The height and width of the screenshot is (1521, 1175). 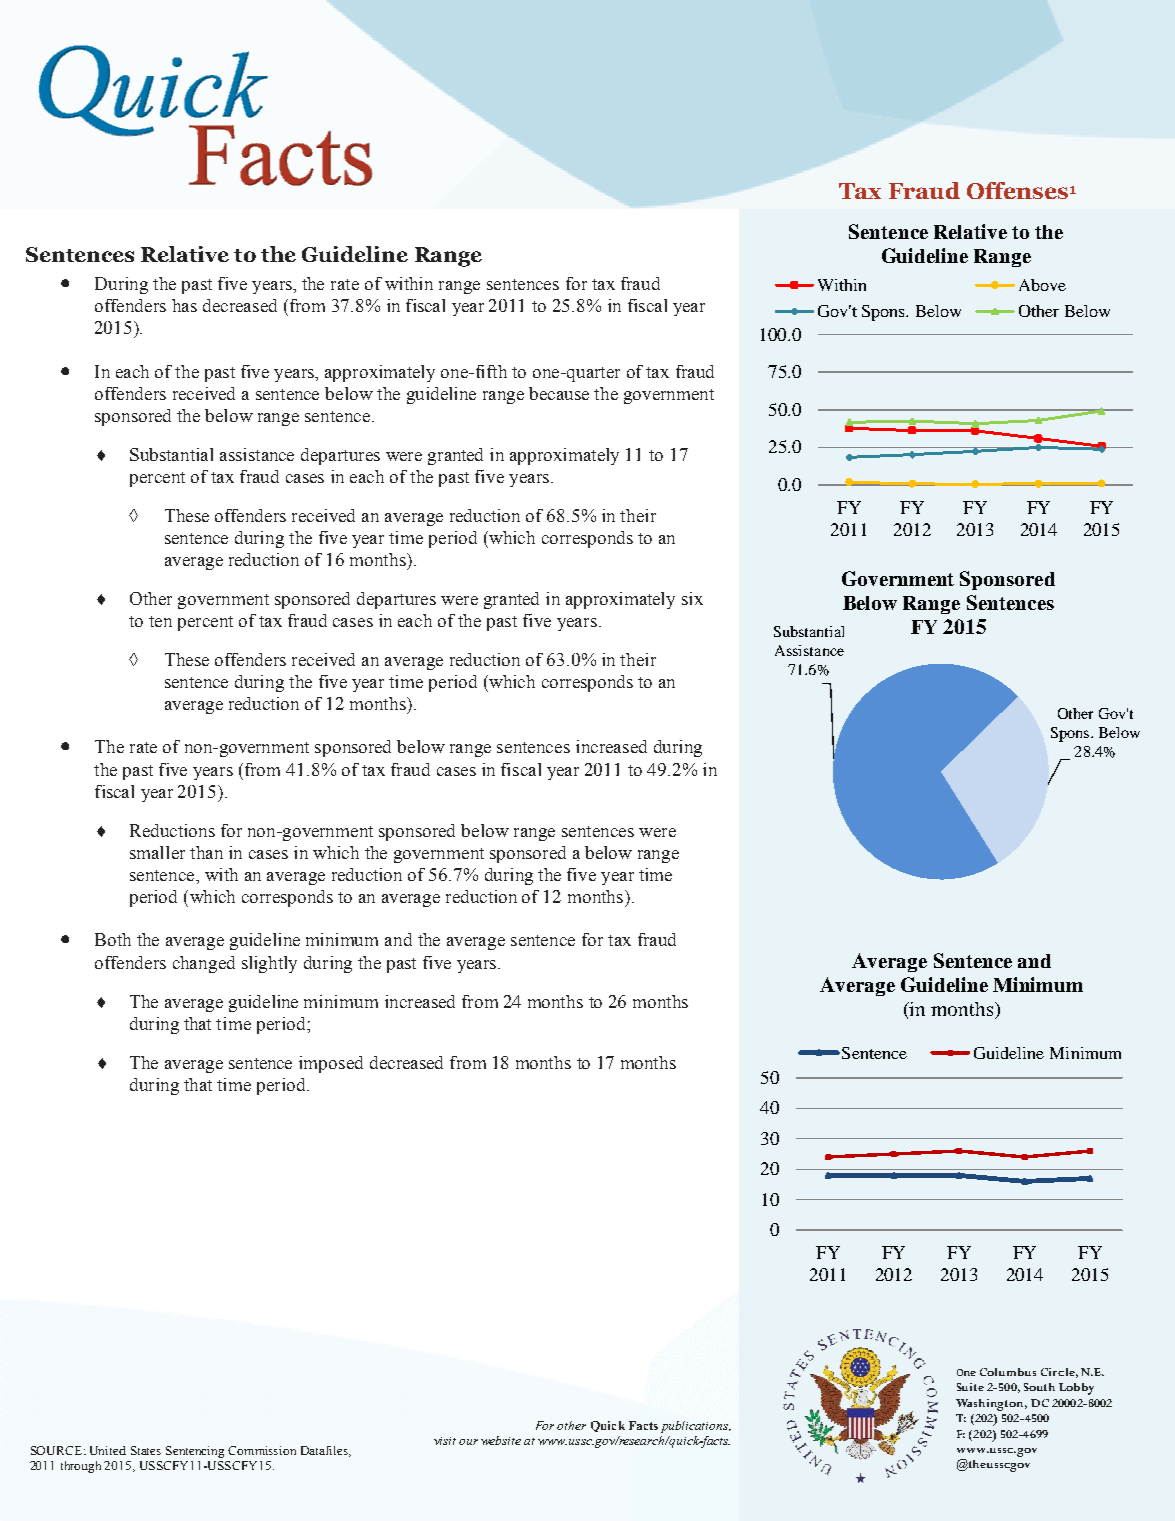 What do you see at coordinates (113, 939) in the screenshot?
I see `Both` at bounding box center [113, 939].
